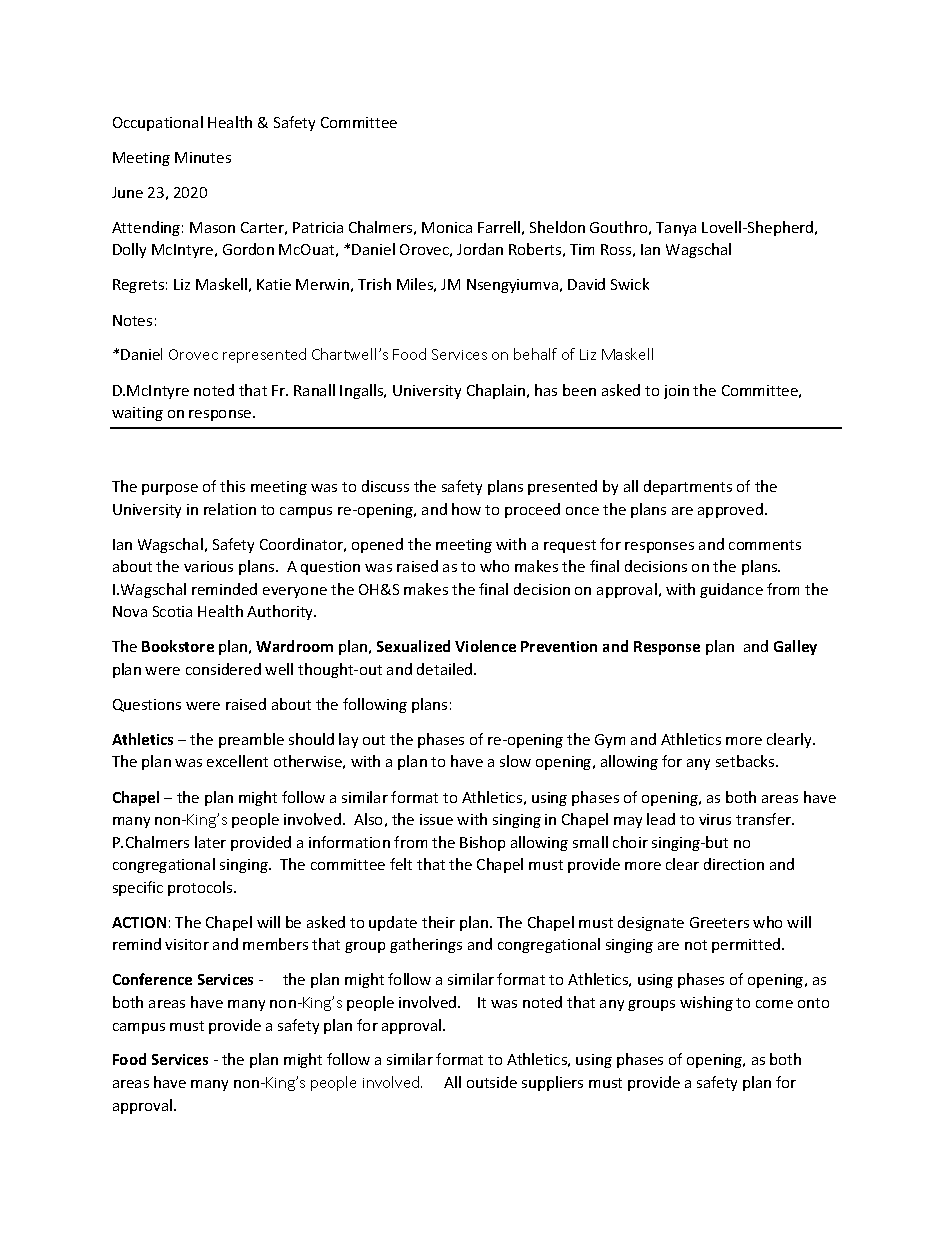 The height and width of the document is (1233, 952). Describe the element at coordinates (492, 1082) in the document. I see `outside` at that location.
